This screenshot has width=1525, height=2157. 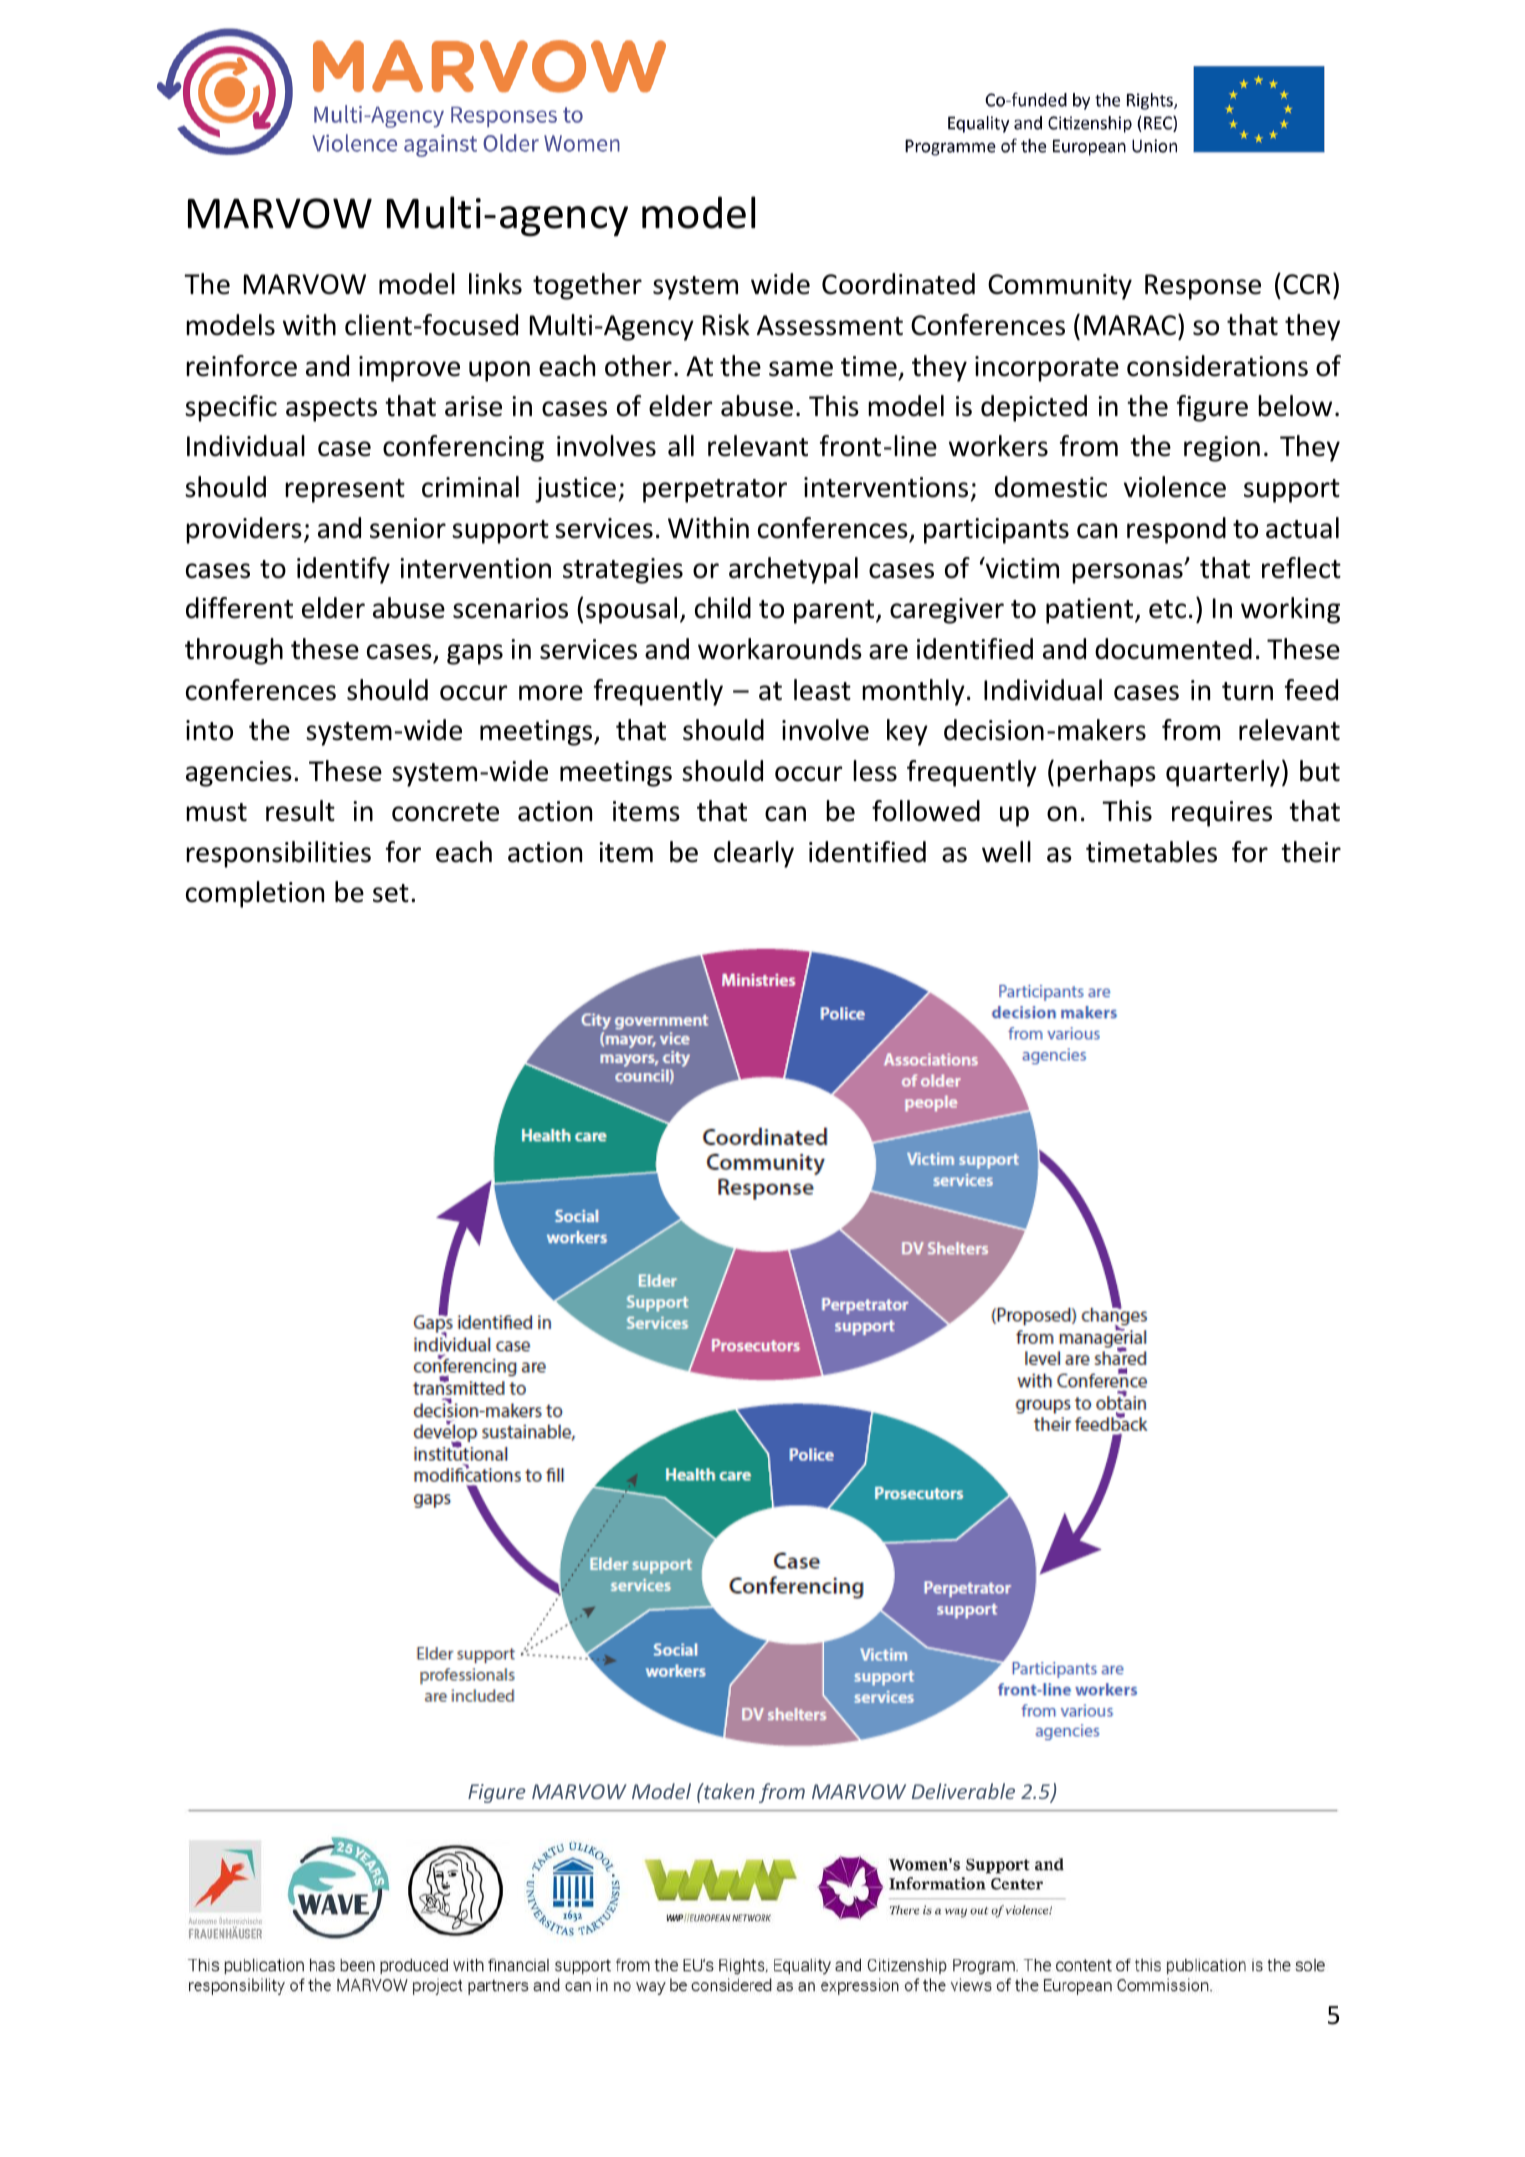 What do you see at coordinates (1311, 852) in the screenshot?
I see `their` at bounding box center [1311, 852].
